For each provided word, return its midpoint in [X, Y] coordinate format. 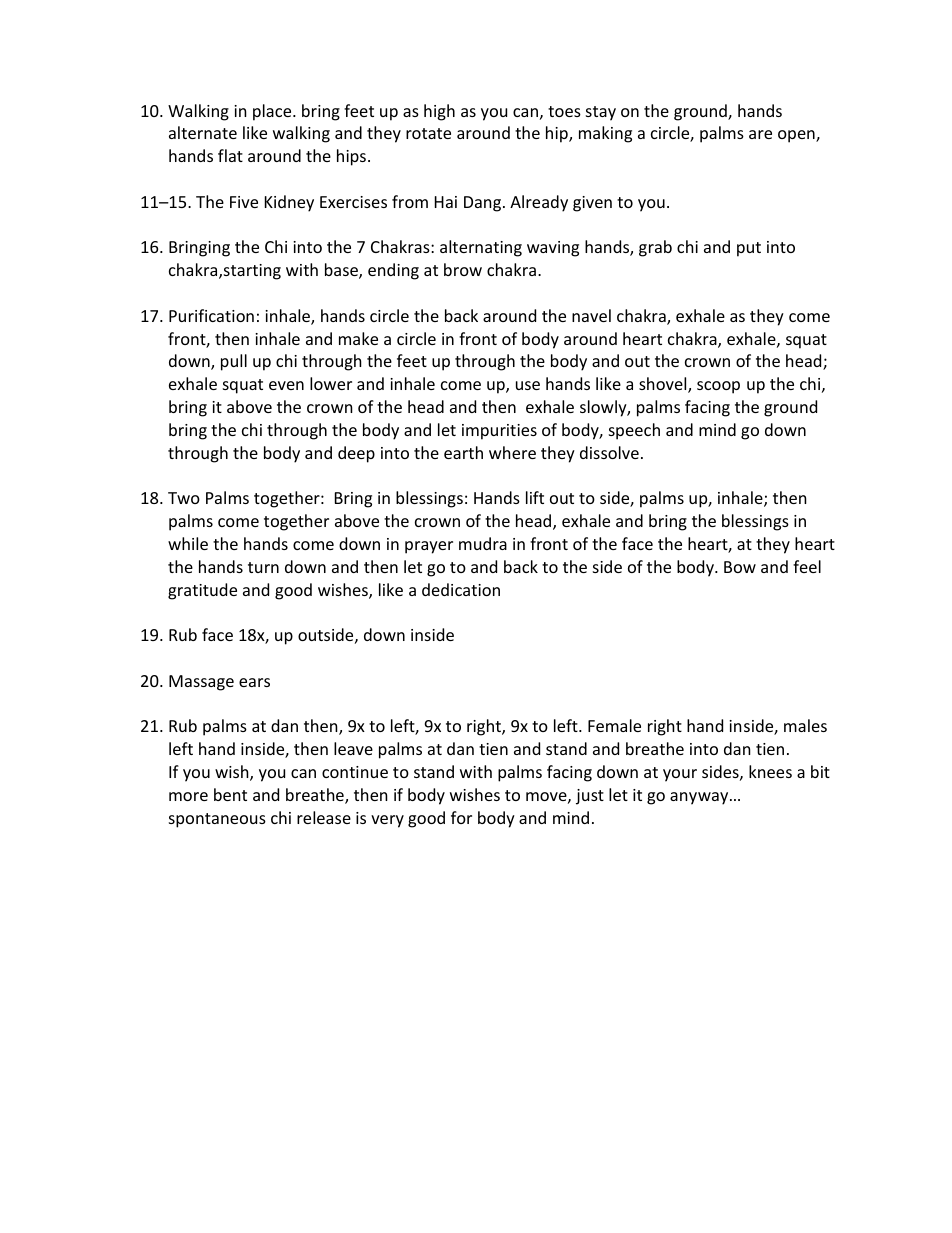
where [512, 452]
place [273, 112]
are [760, 134]
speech [634, 431]
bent [230, 794]
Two [184, 498]
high [439, 112]
